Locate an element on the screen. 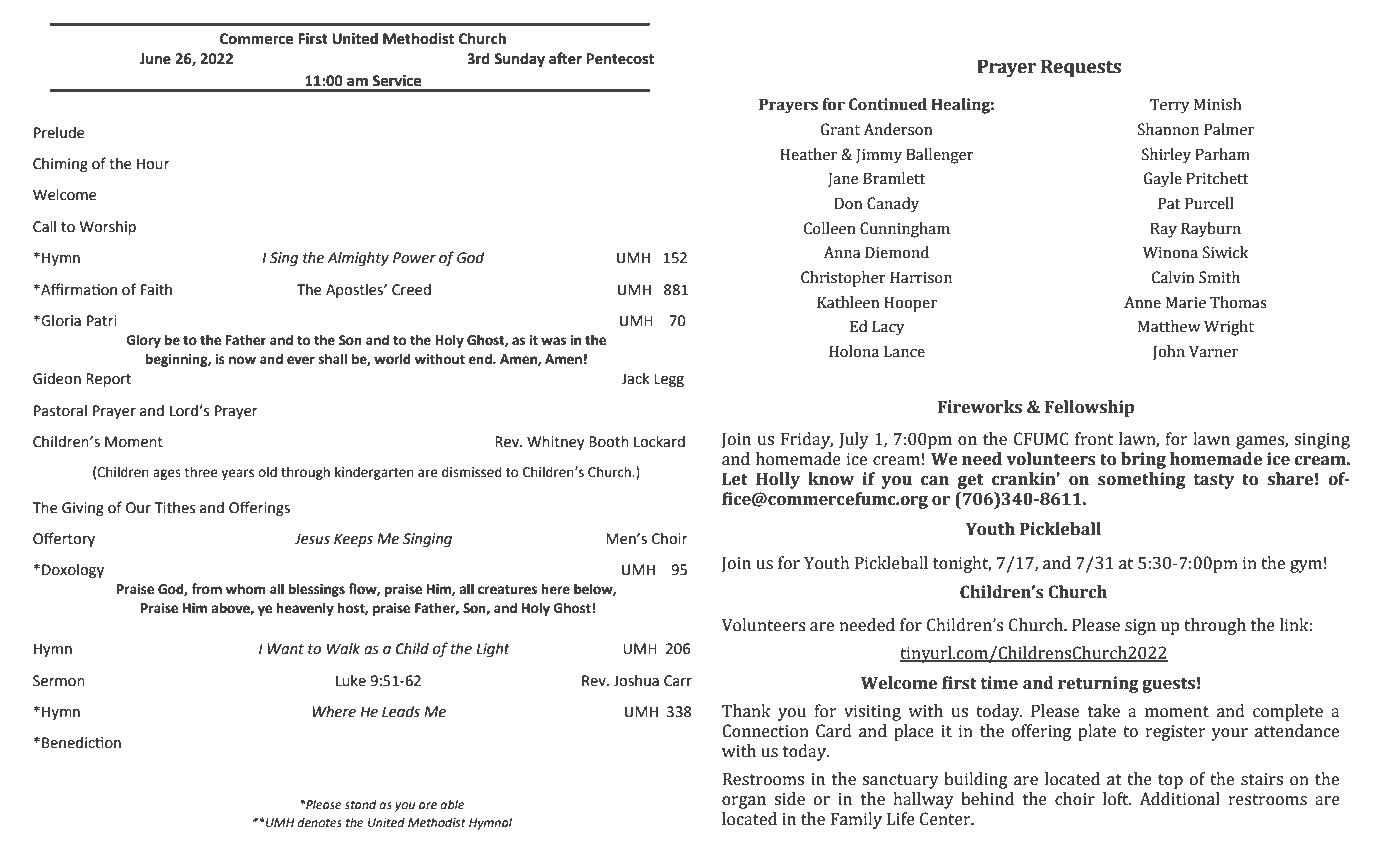 The image size is (1400, 850). Worship is located at coordinates (108, 228).
